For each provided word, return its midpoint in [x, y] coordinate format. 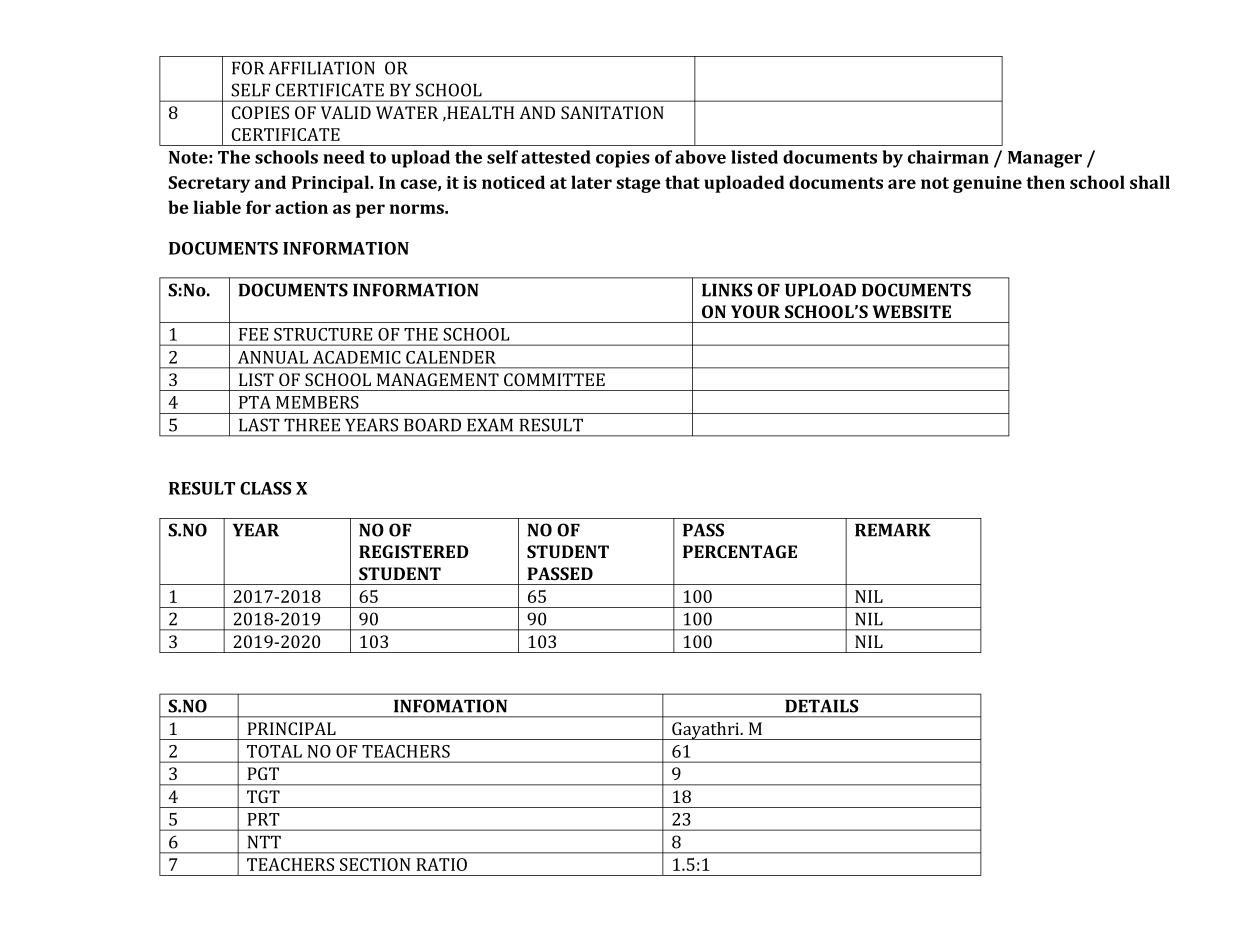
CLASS [265, 488]
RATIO [441, 864]
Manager [1045, 159]
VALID [346, 112]
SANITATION [612, 112]
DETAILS [821, 706]
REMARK [893, 530]
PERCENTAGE [740, 551]
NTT [264, 842]
